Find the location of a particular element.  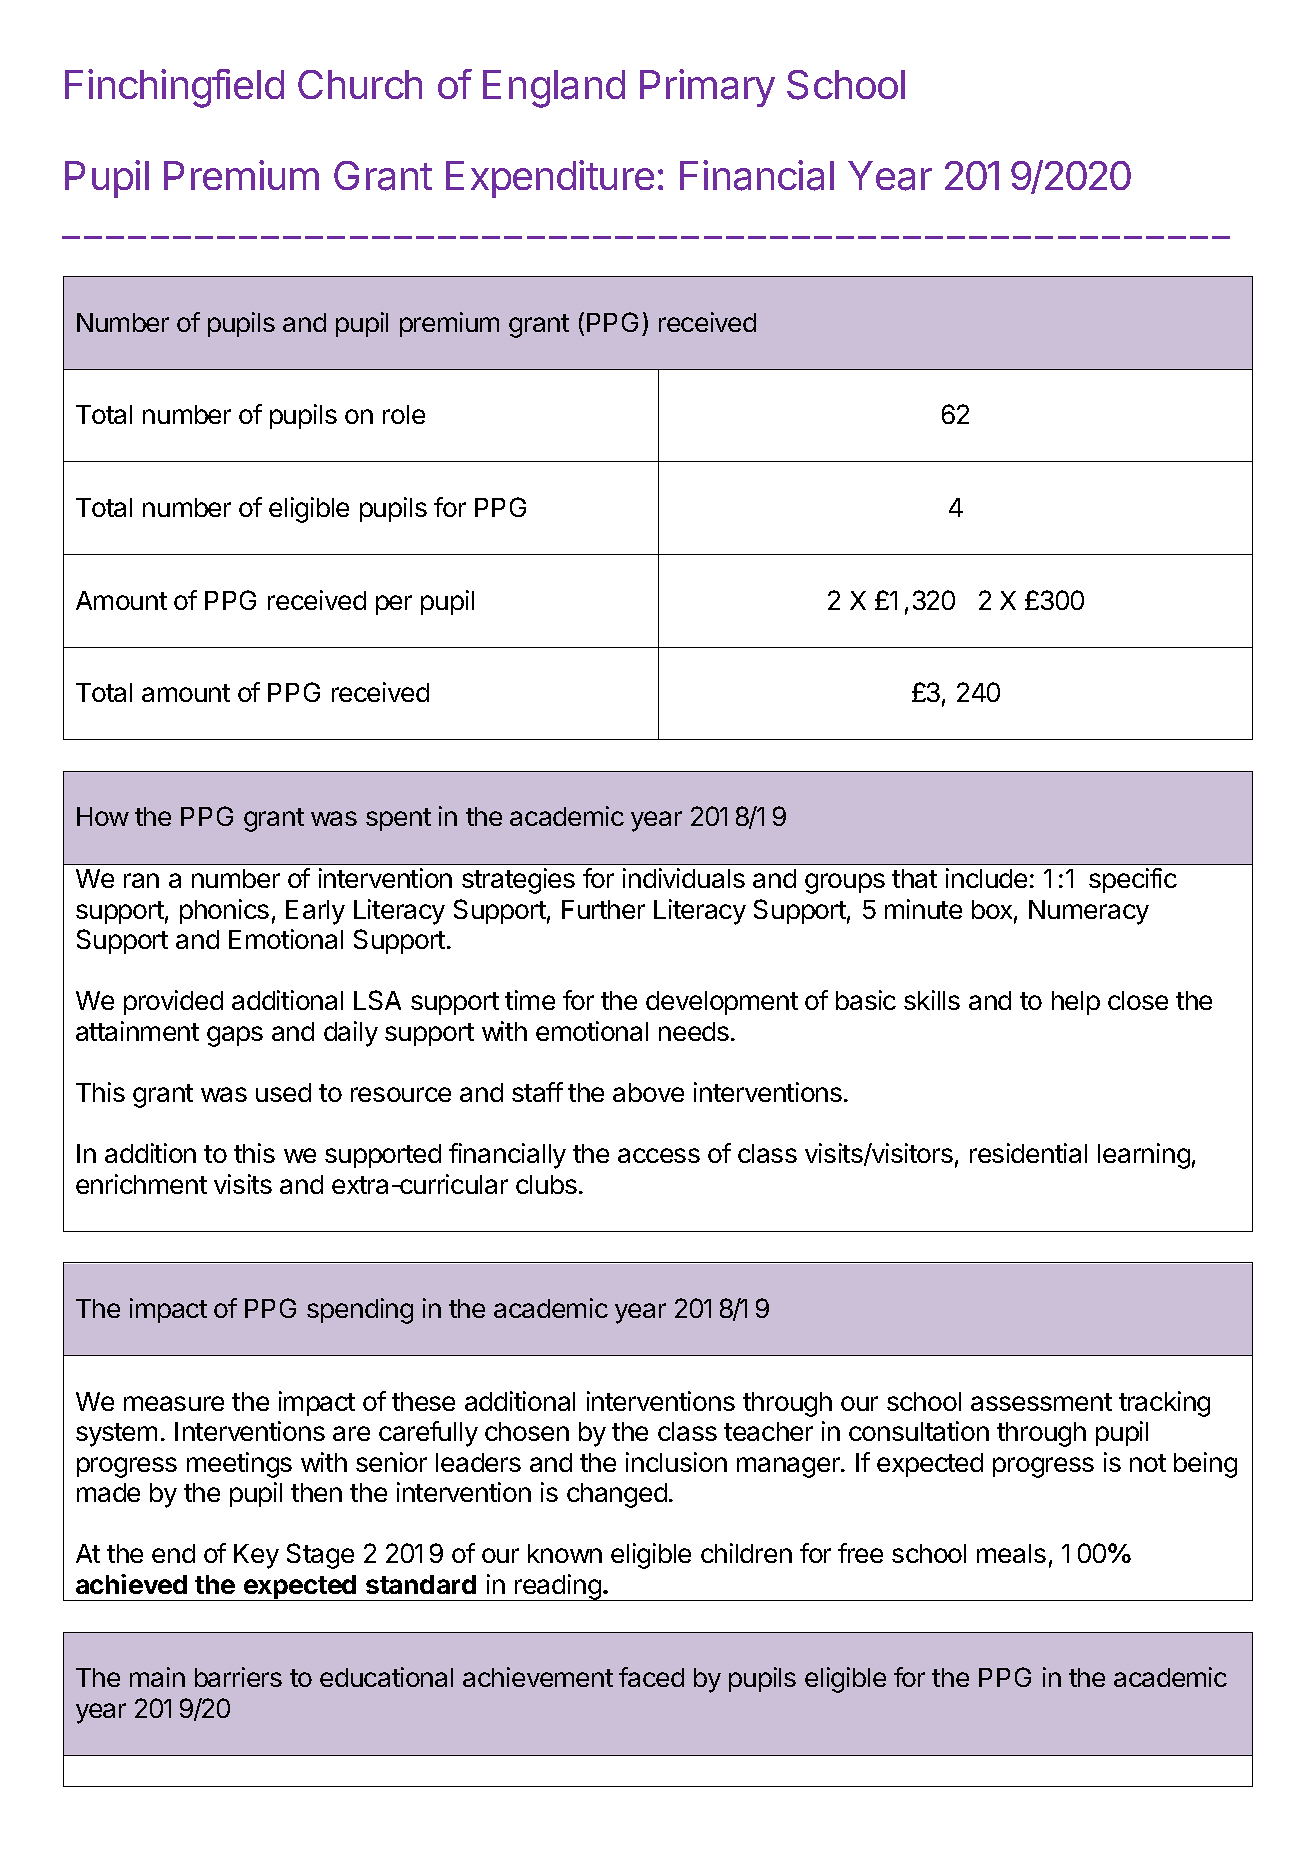

England is located at coordinates (554, 89).
